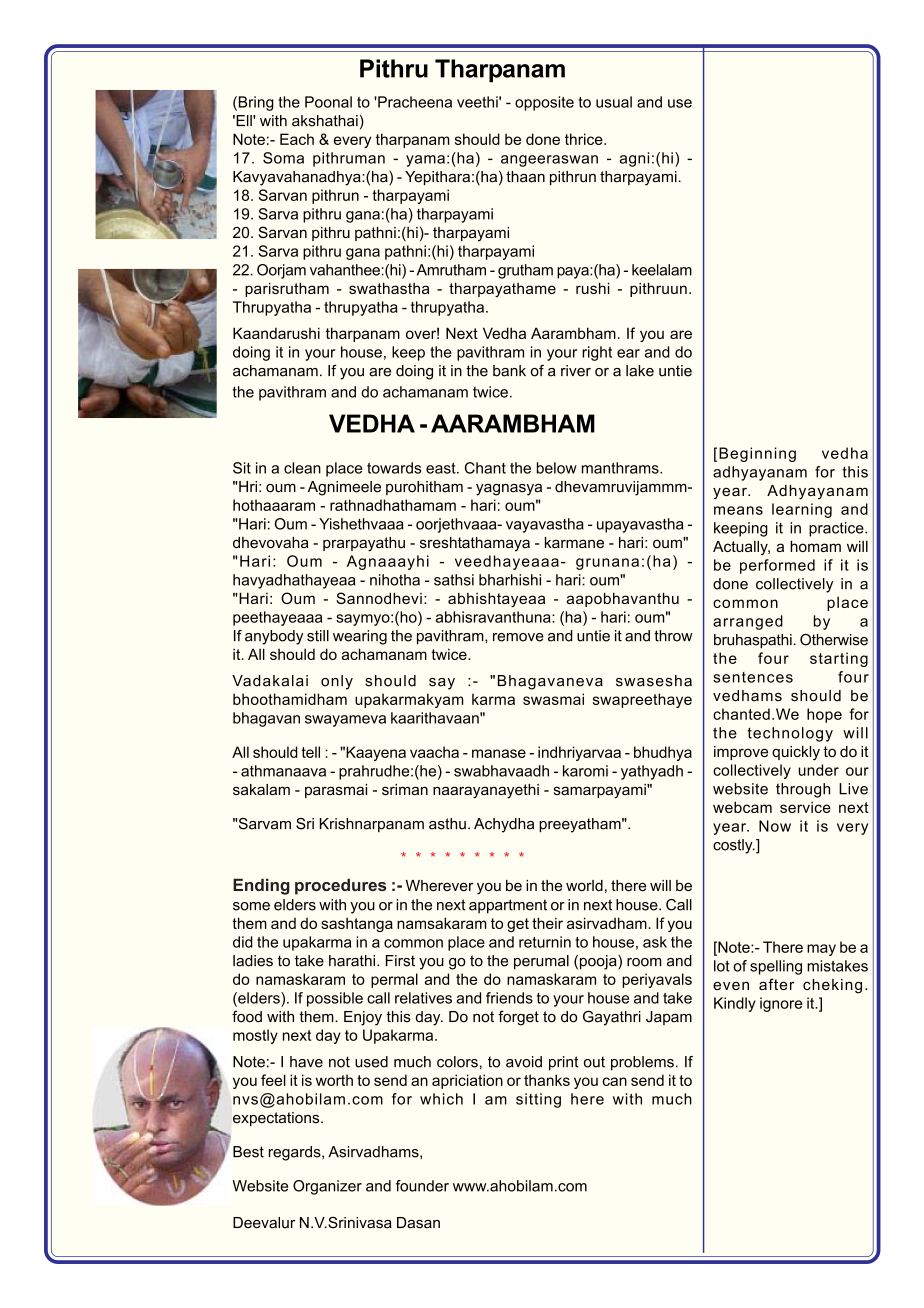 The image size is (924, 1308). What do you see at coordinates (748, 622) in the screenshot?
I see `arranged` at bounding box center [748, 622].
